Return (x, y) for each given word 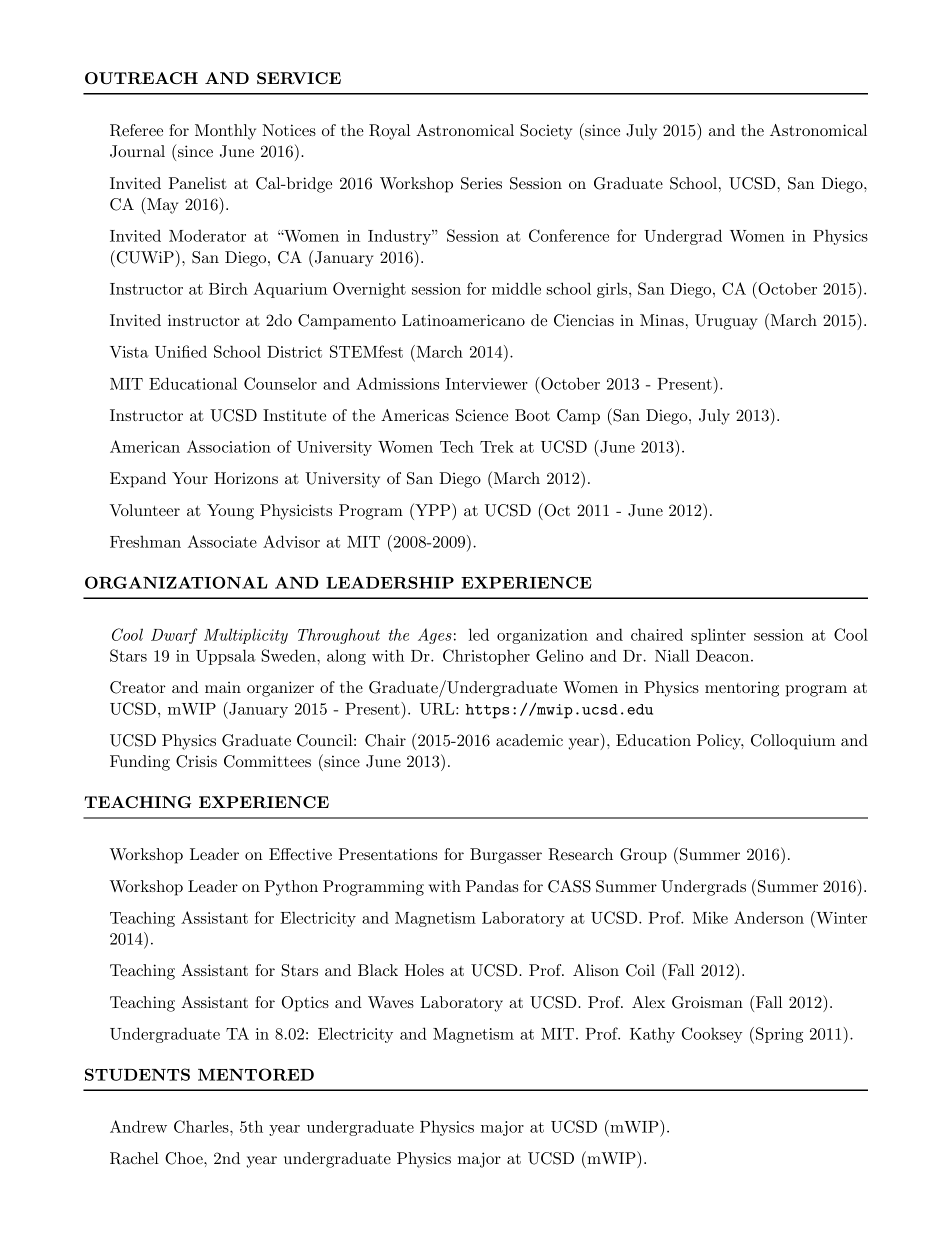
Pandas (492, 886)
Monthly (225, 132)
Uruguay (726, 322)
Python (291, 888)
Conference (569, 235)
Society (546, 132)
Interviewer (486, 384)
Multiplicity (246, 636)
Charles (202, 1126)
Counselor (280, 383)
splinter (718, 636)
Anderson (769, 917)
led (479, 634)
